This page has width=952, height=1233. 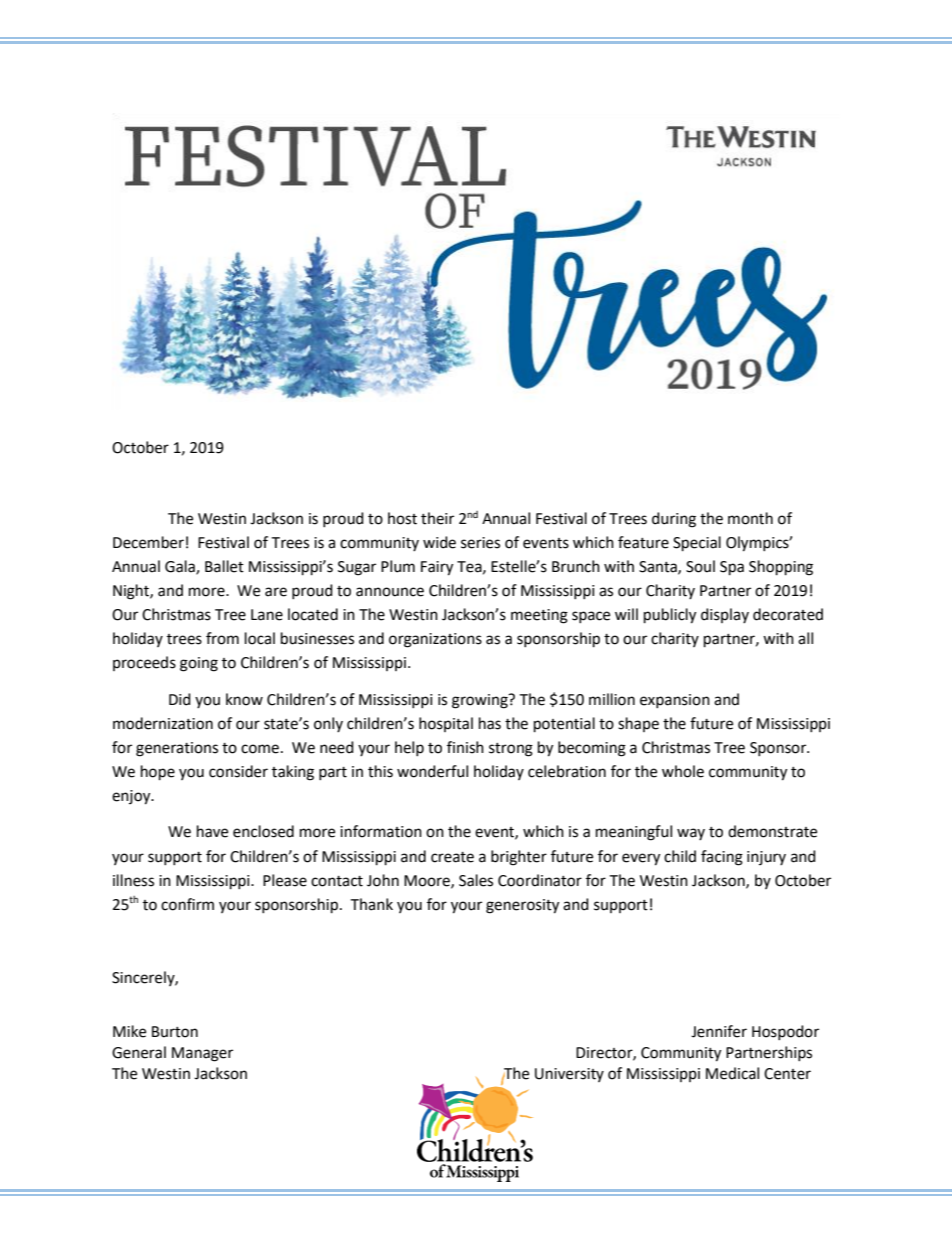 What do you see at coordinates (697, 544) in the page?
I see `Special` at bounding box center [697, 544].
